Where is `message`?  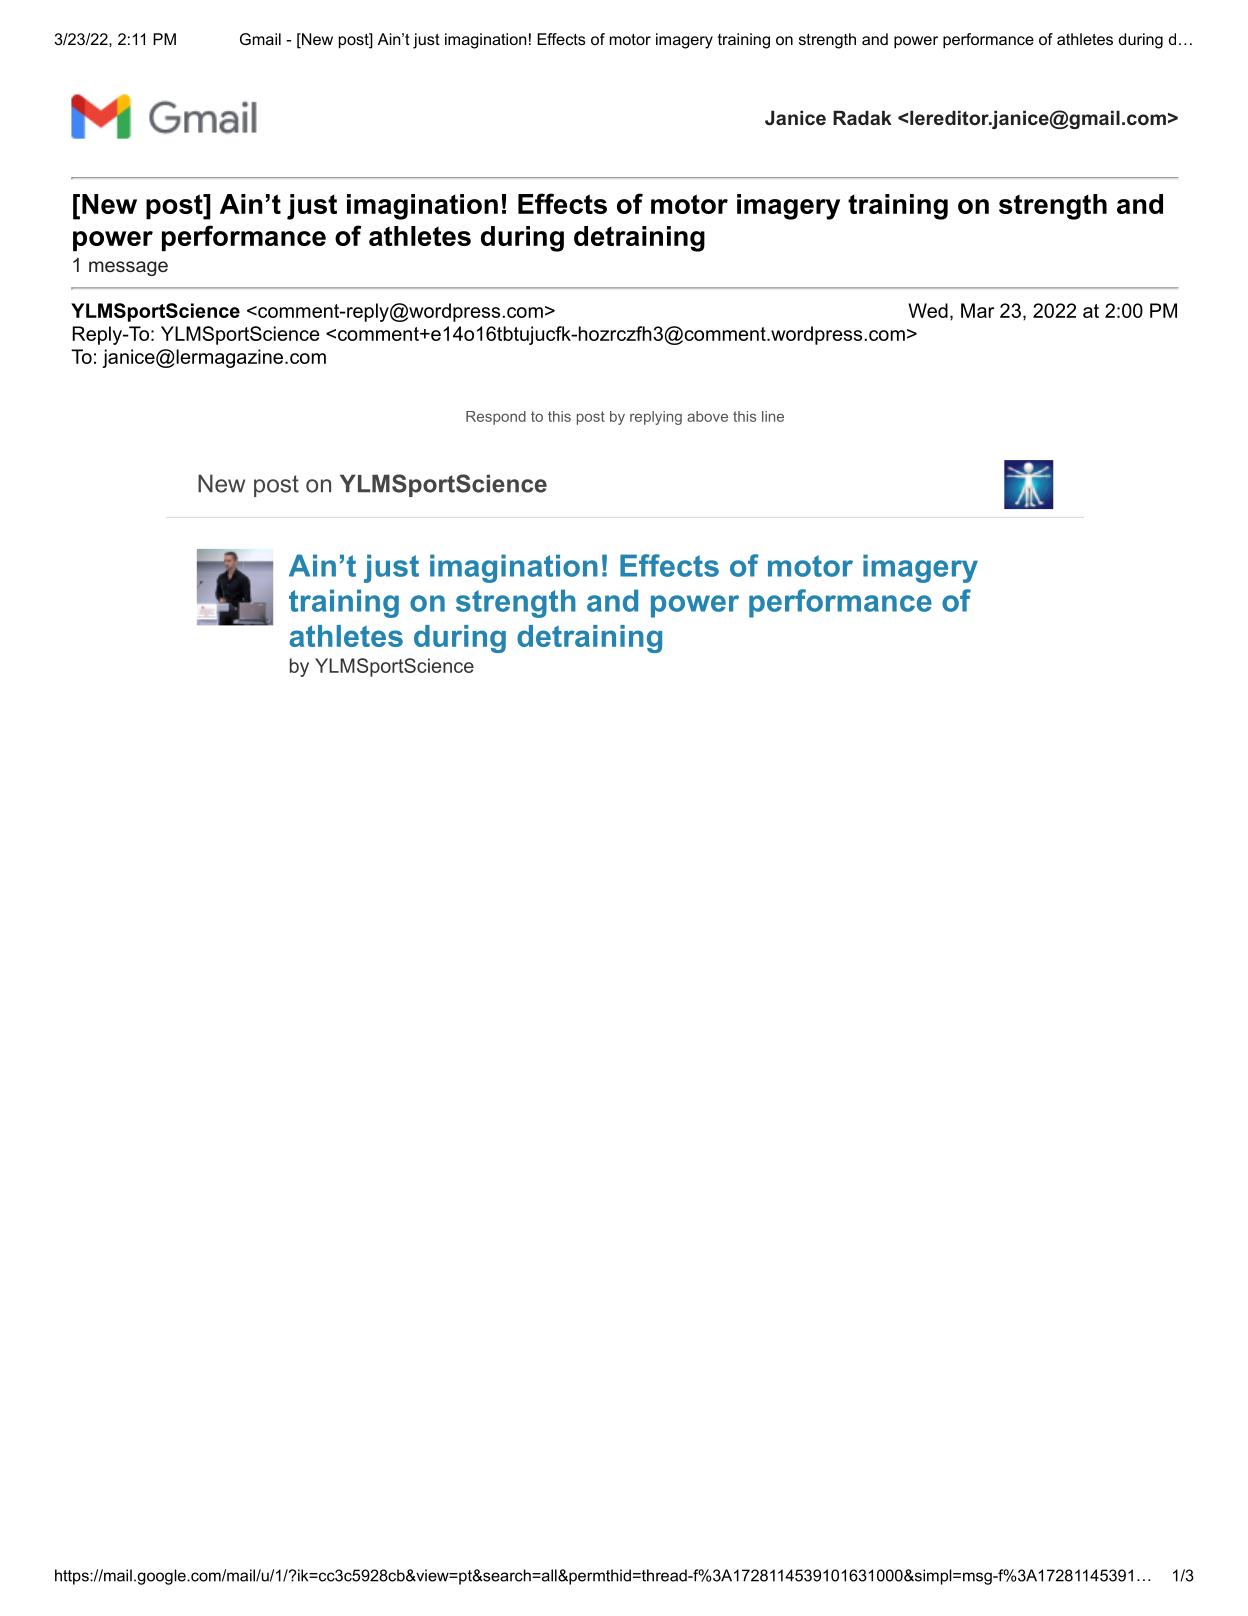
message is located at coordinates (128, 268).
